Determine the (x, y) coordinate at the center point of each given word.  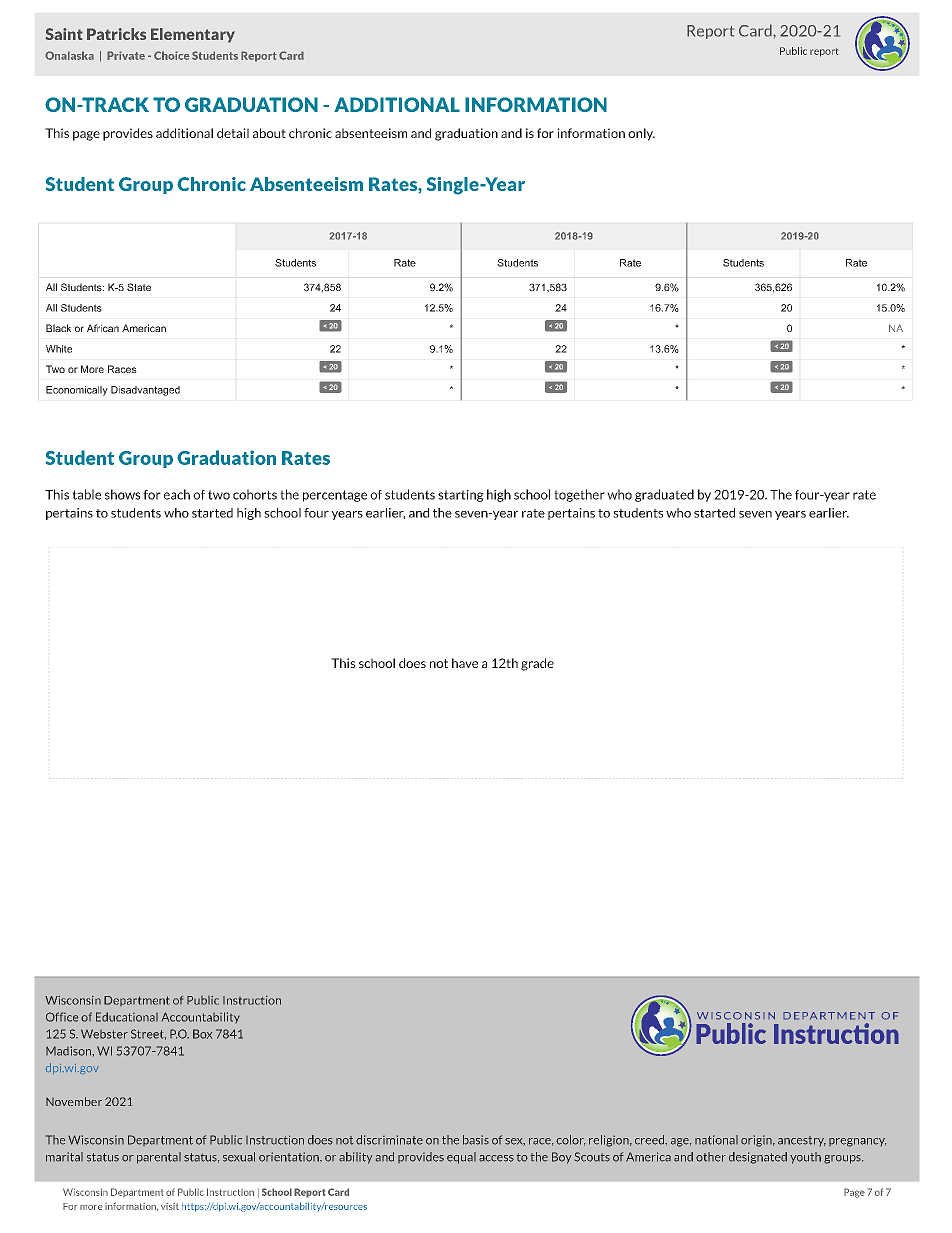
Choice (172, 55)
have (465, 663)
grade (537, 664)
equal (461, 1158)
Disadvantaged (145, 391)
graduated (664, 495)
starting (461, 496)
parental (159, 1158)
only (641, 134)
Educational (127, 1017)
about (269, 133)
